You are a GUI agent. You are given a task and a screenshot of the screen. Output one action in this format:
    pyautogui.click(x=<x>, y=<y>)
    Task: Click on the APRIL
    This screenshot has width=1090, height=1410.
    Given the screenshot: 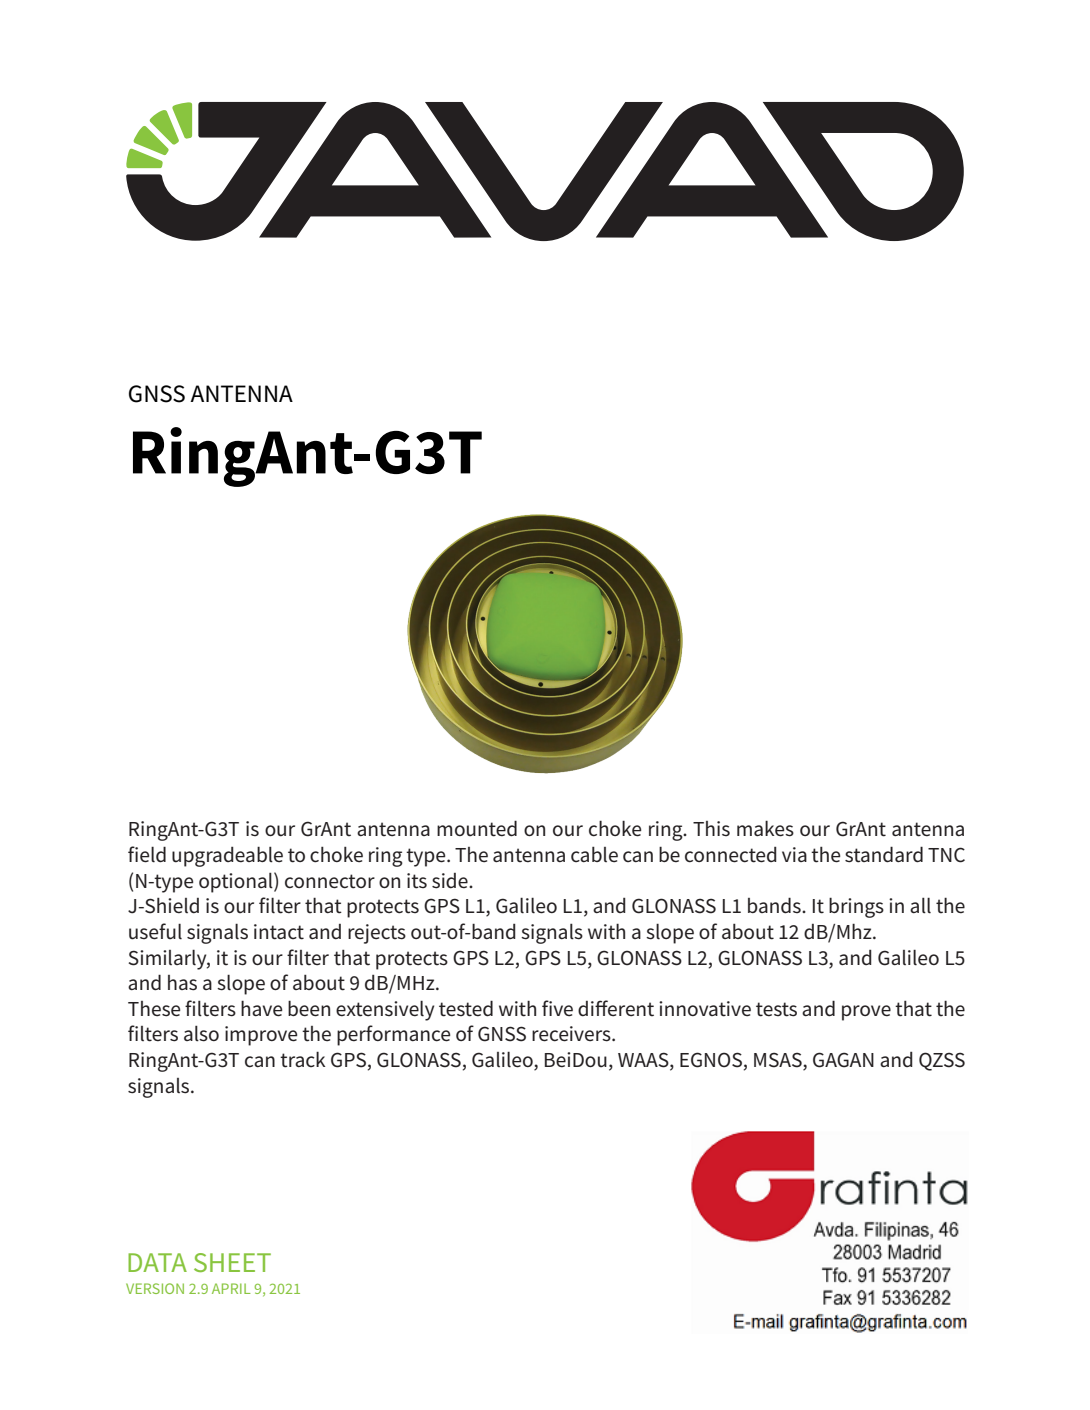 What is the action you would take?
    pyautogui.click(x=231, y=1288)
